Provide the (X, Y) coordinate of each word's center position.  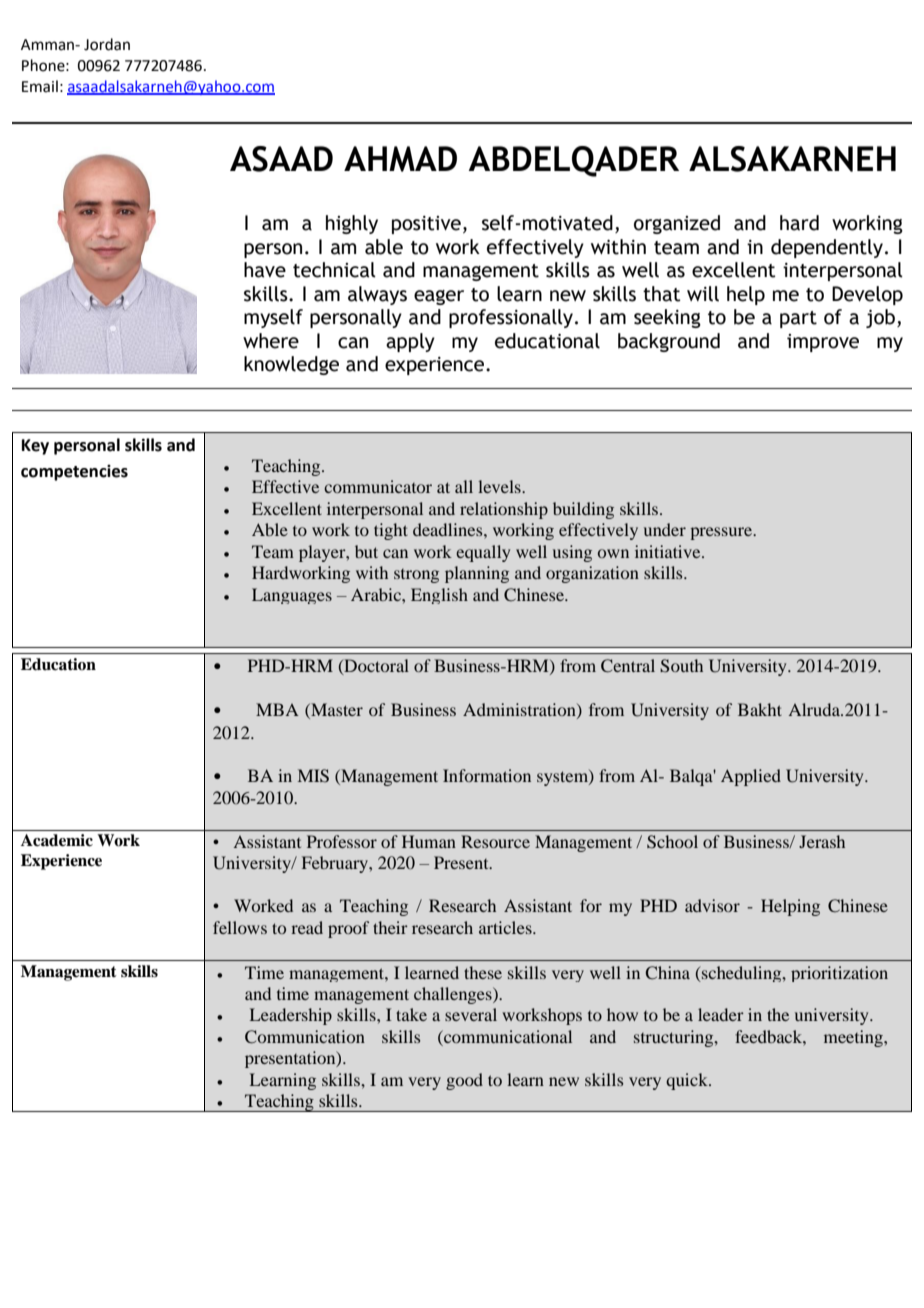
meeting (854, 1038)
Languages (292, 596)
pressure (722, 533)
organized (677, 224)
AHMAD (400, 159)
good (464, 1081)
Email (40, 86)
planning (477, 574)
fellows (240, 927)
